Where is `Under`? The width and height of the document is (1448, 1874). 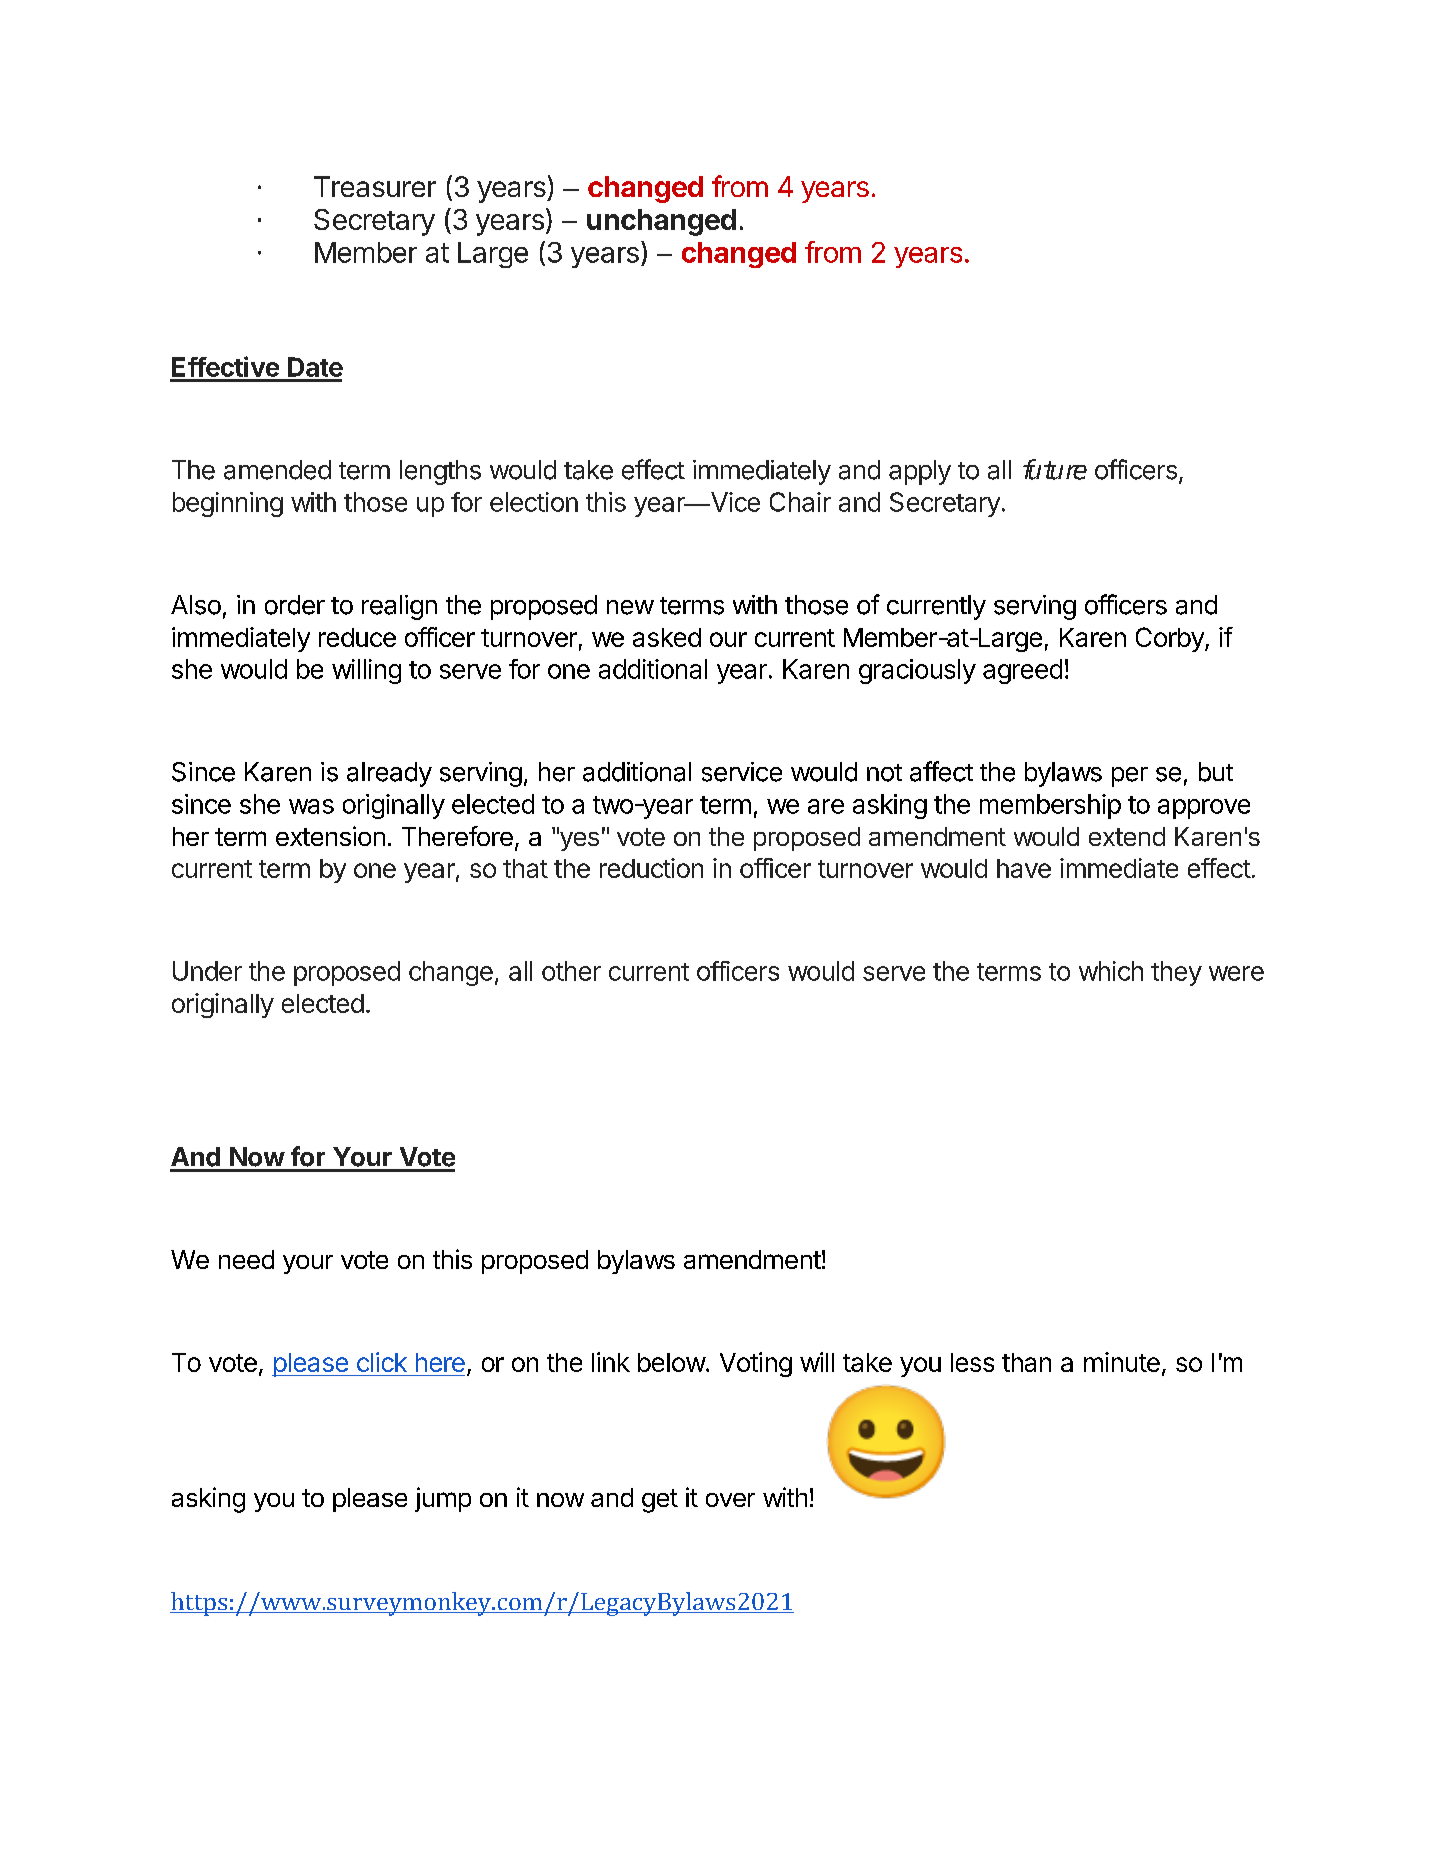 Under is located at coordinates (207, 971).
